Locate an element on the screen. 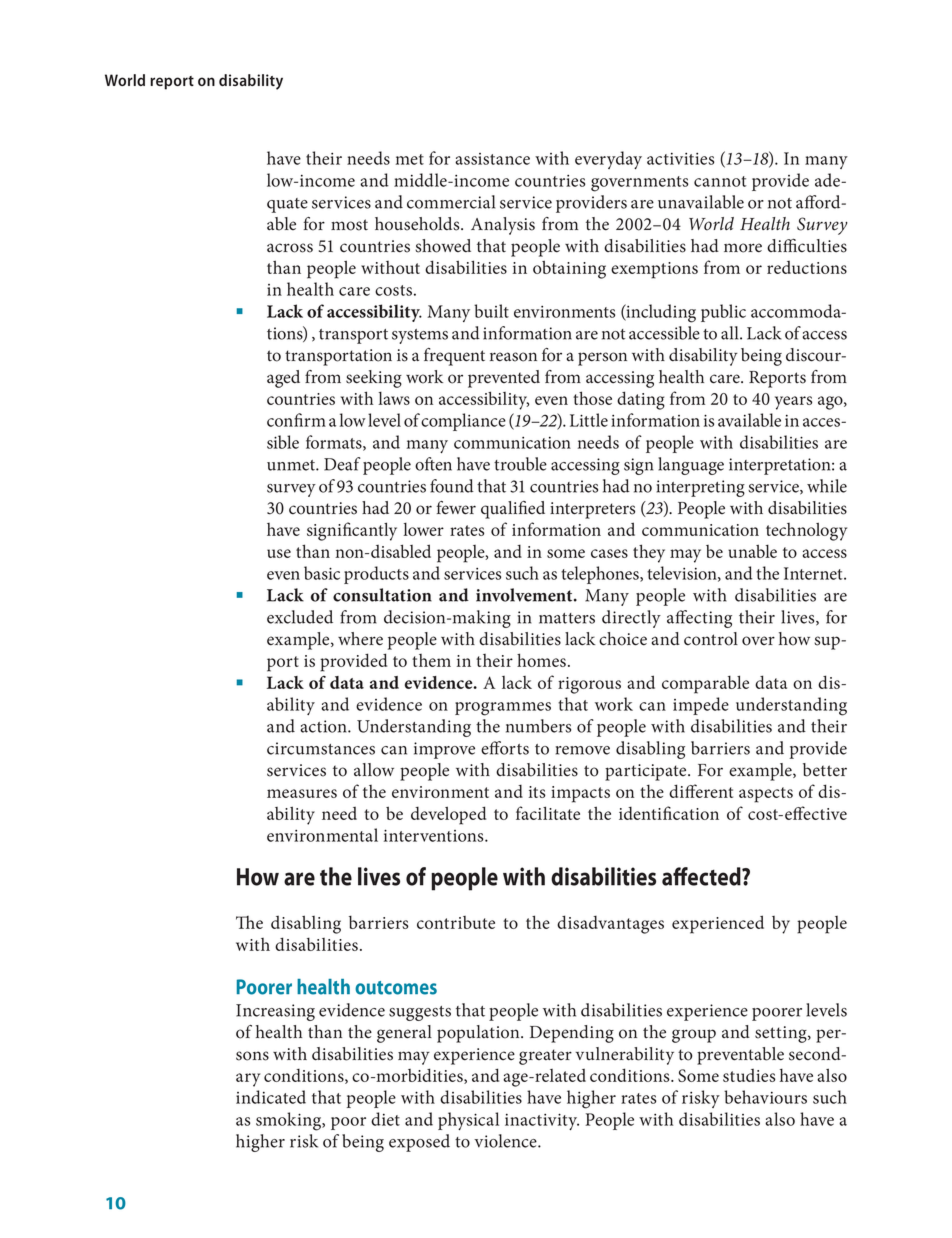 The image size is (952, 1238). measures is located at coordinates (302, 793).
